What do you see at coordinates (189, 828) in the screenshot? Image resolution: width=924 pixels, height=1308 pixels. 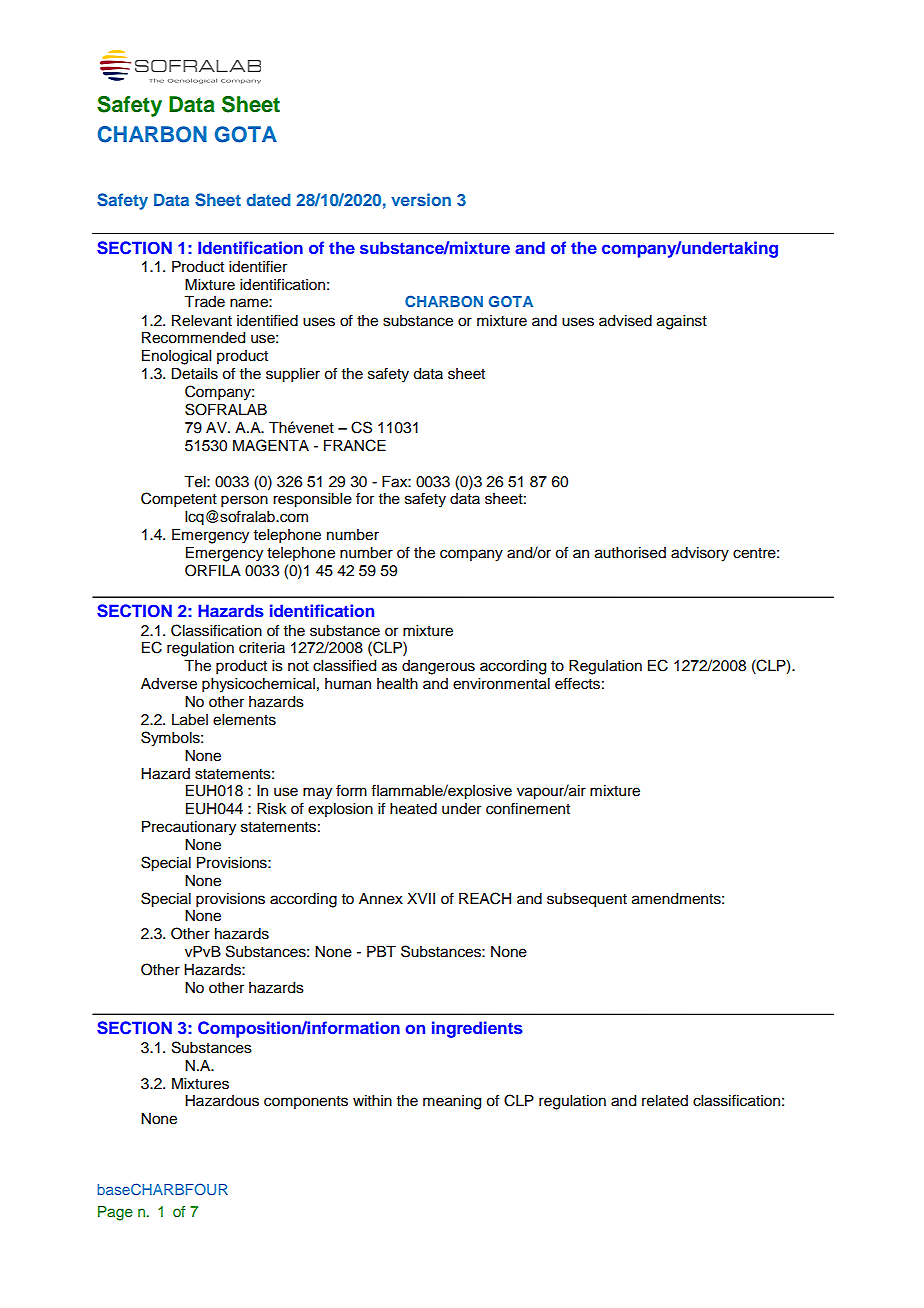 I see `Precautionary` at bounding box center [189, 828].
